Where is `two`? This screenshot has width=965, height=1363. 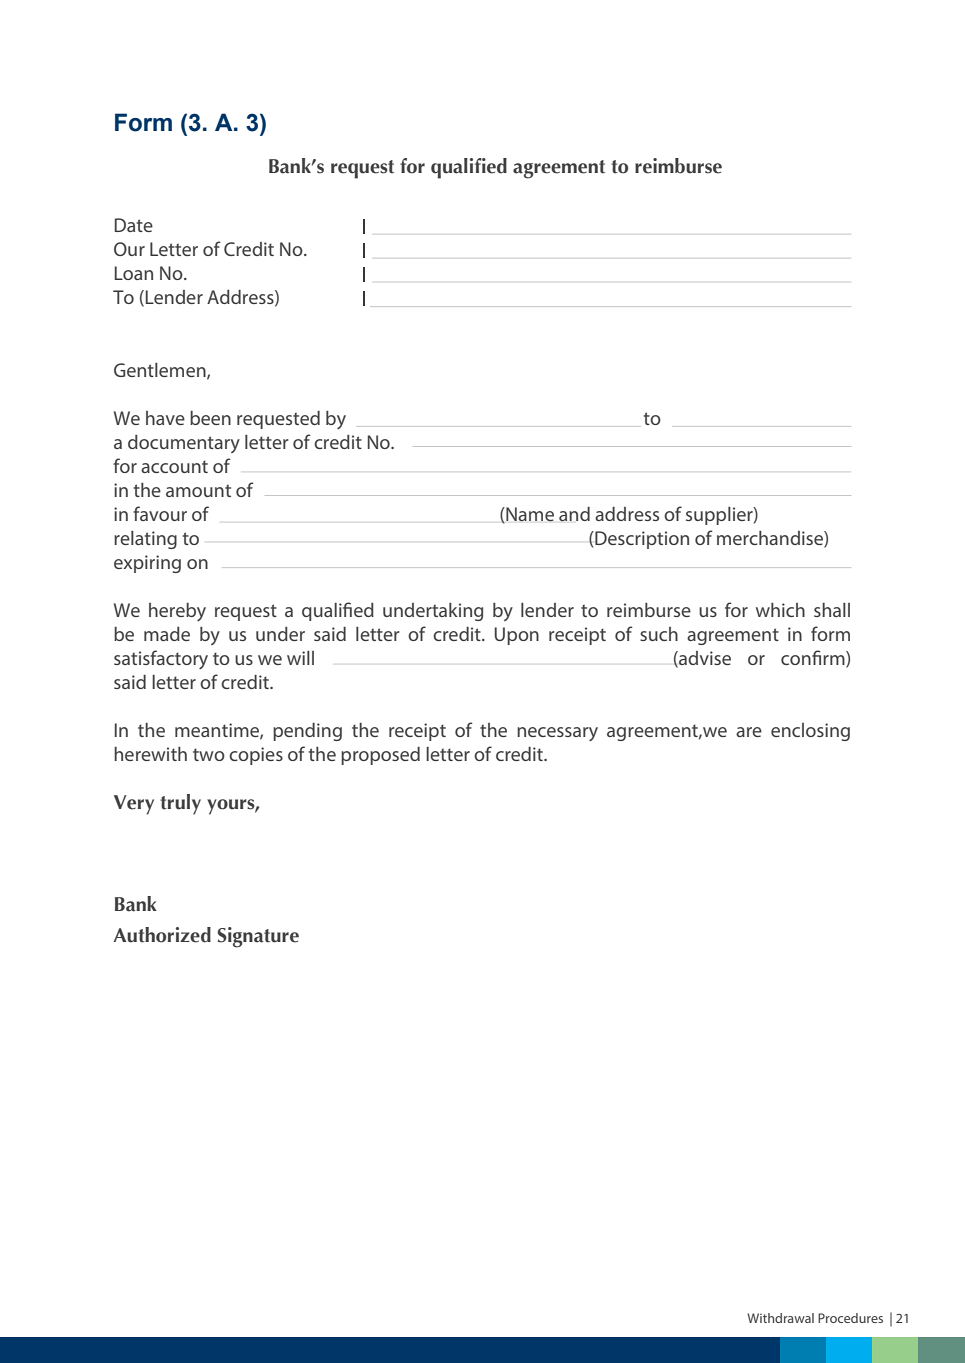
two is located at coordinates (209, 754).
